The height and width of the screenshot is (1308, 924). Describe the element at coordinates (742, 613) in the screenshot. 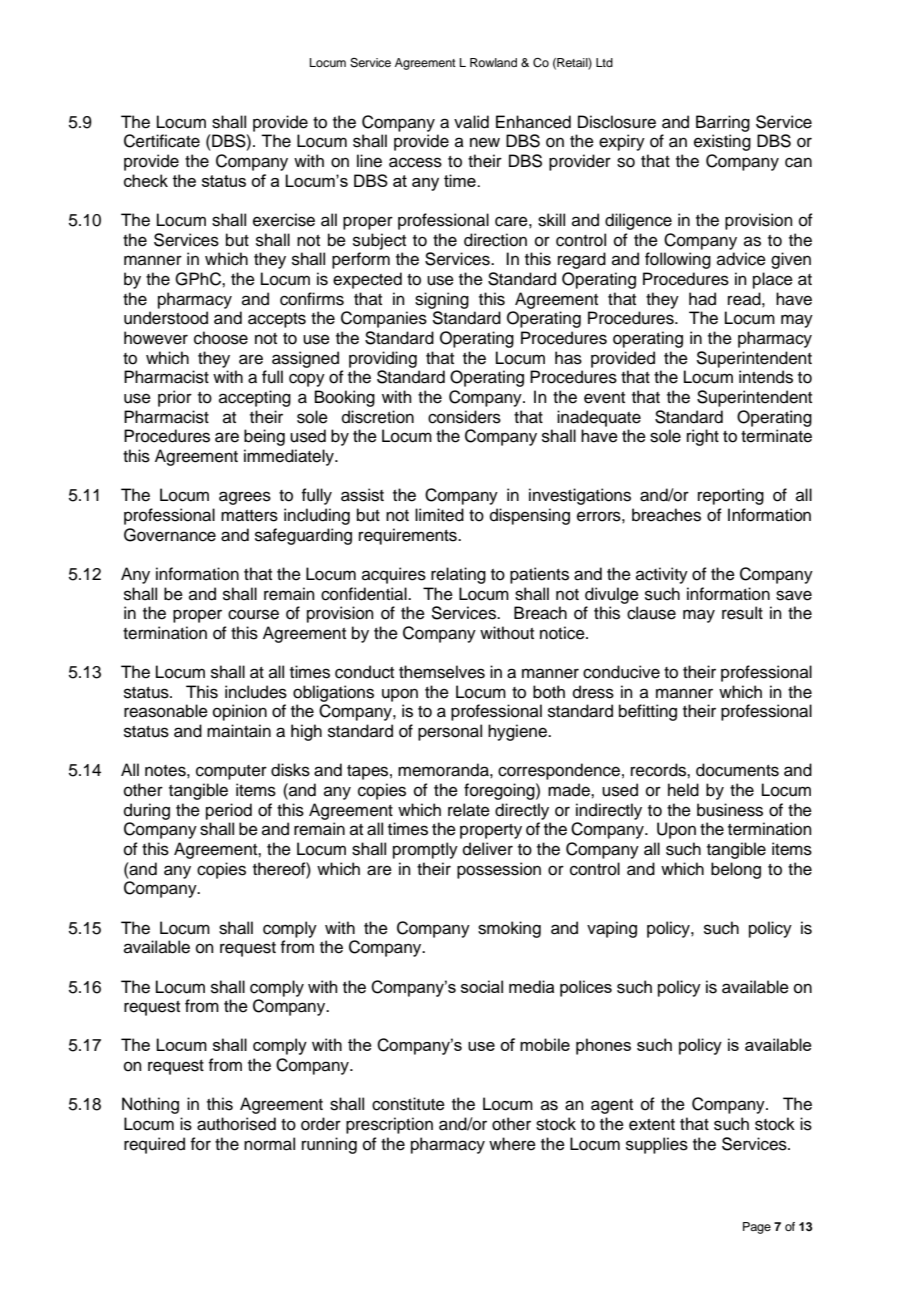

I see `result` at that location.
